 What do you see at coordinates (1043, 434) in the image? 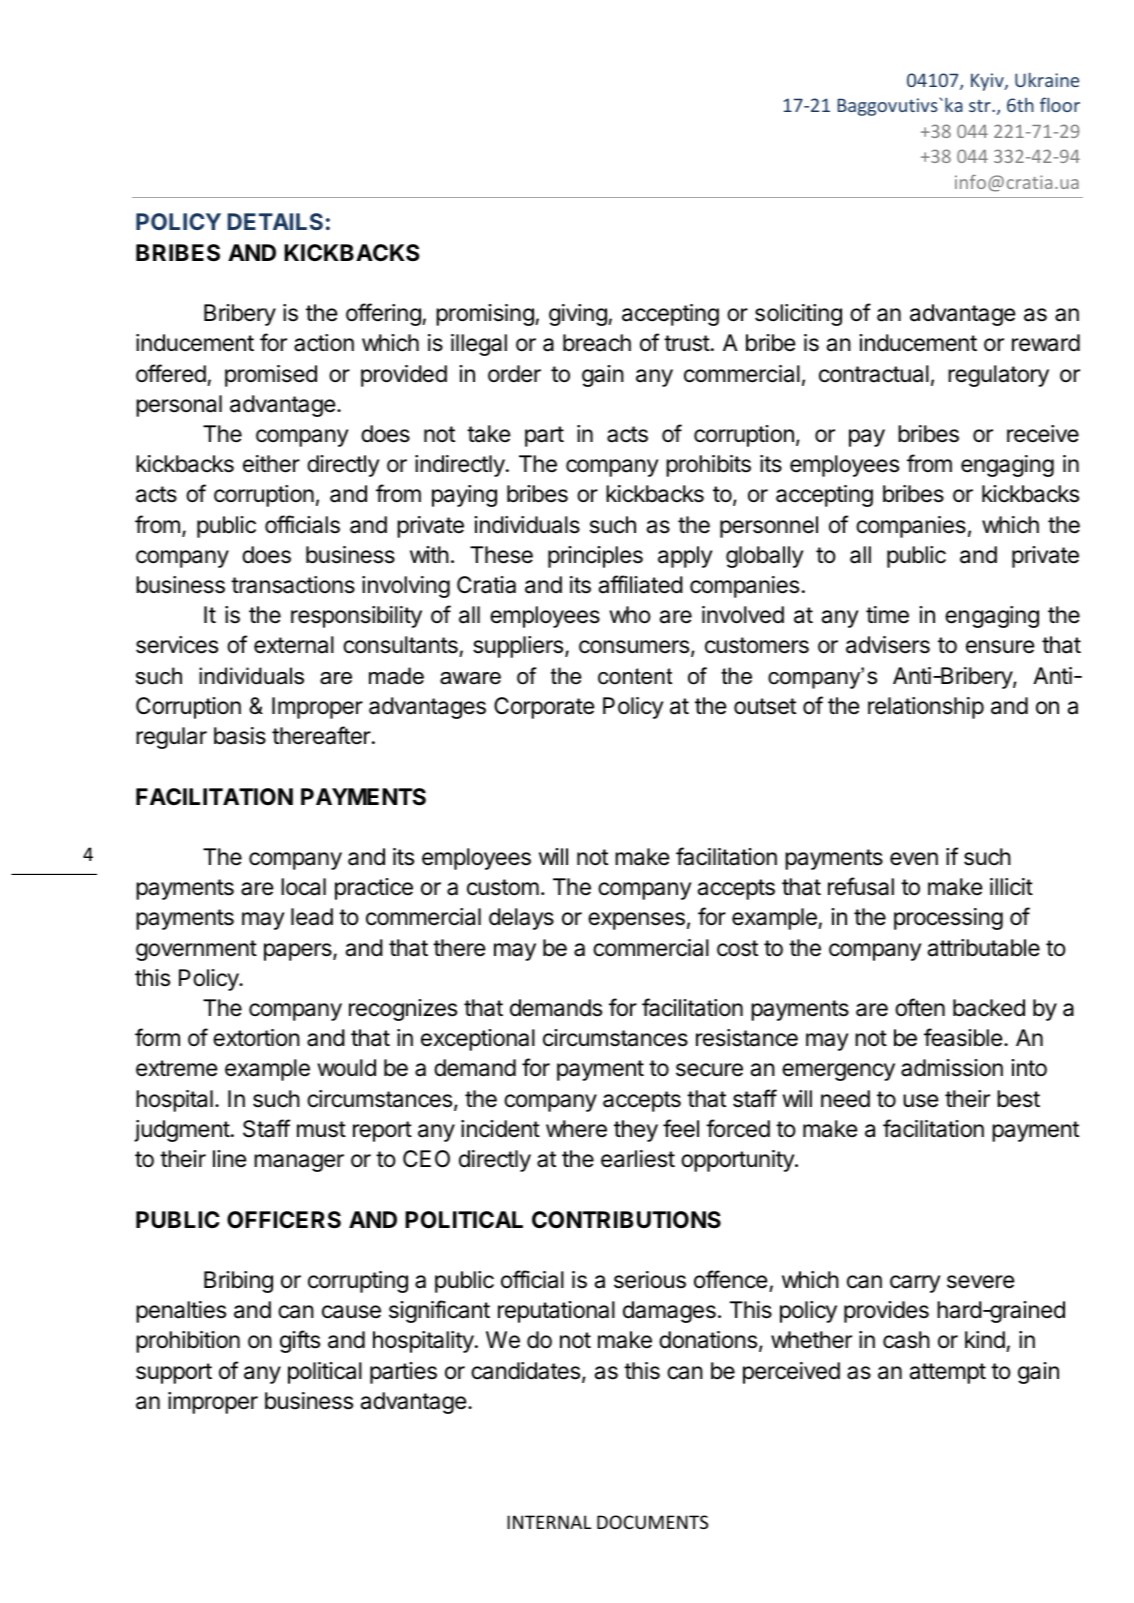
I see `receive` at bounding box center [1043, 434].
